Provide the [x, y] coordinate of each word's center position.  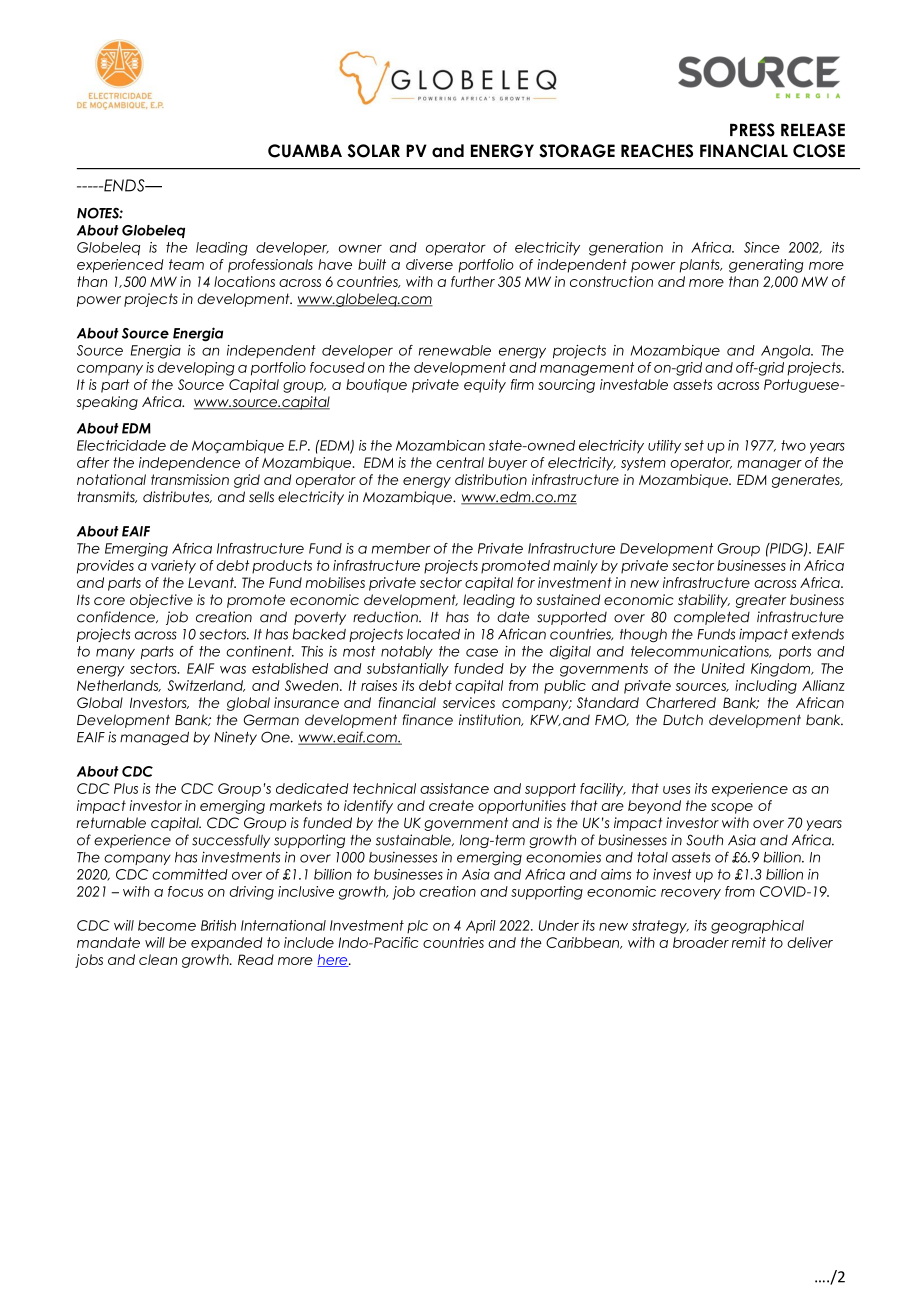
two [793, 445]
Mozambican [440, 445]
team [186, 264]
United [723, 668]
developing [196, 369]
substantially [408, 670]
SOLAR [374, 151]
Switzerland [206, 686]
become [167, 925]
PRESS [752, 130]
